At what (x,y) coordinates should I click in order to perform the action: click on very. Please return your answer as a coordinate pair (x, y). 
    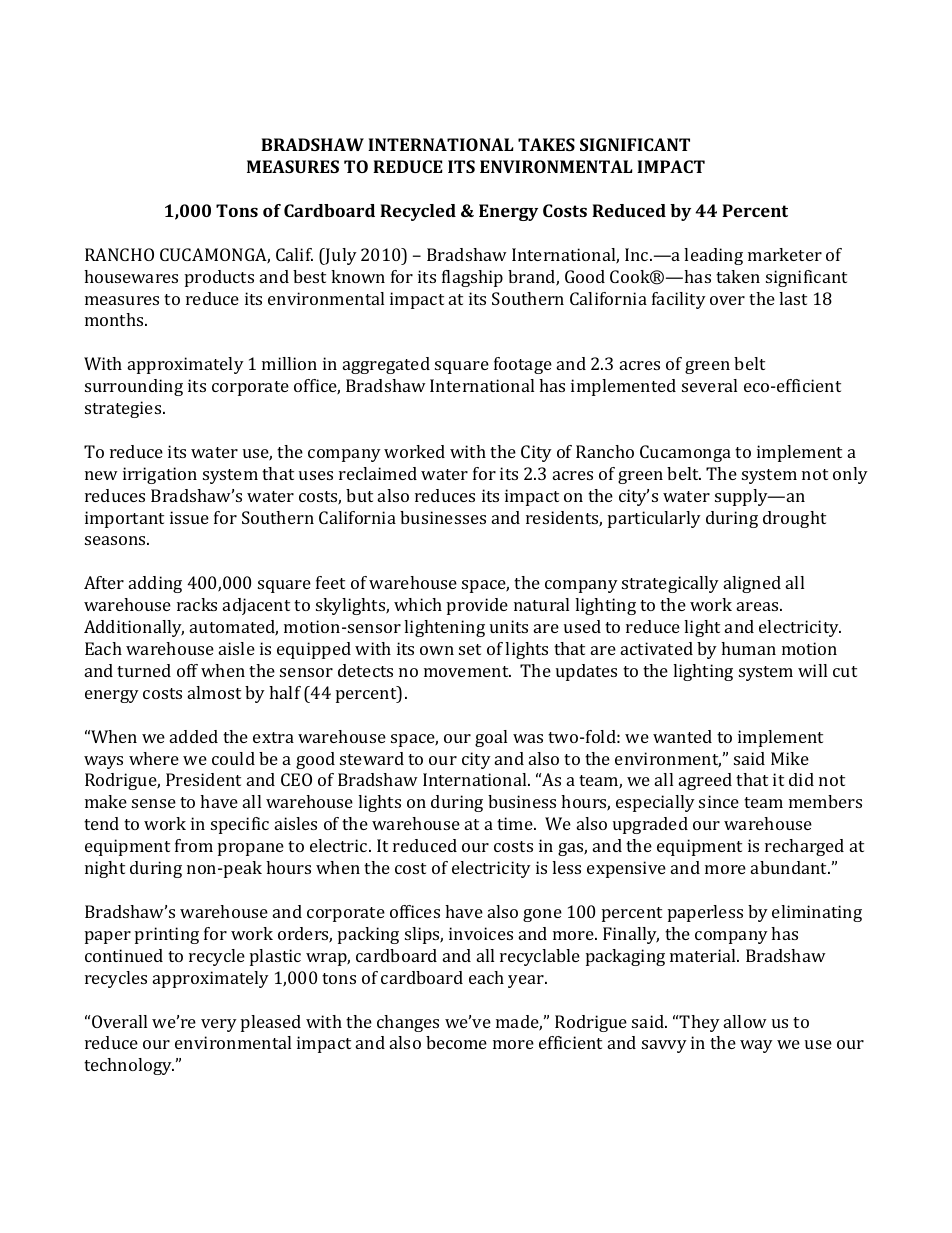
    Looking at the image, I should click on (219, 1025).
